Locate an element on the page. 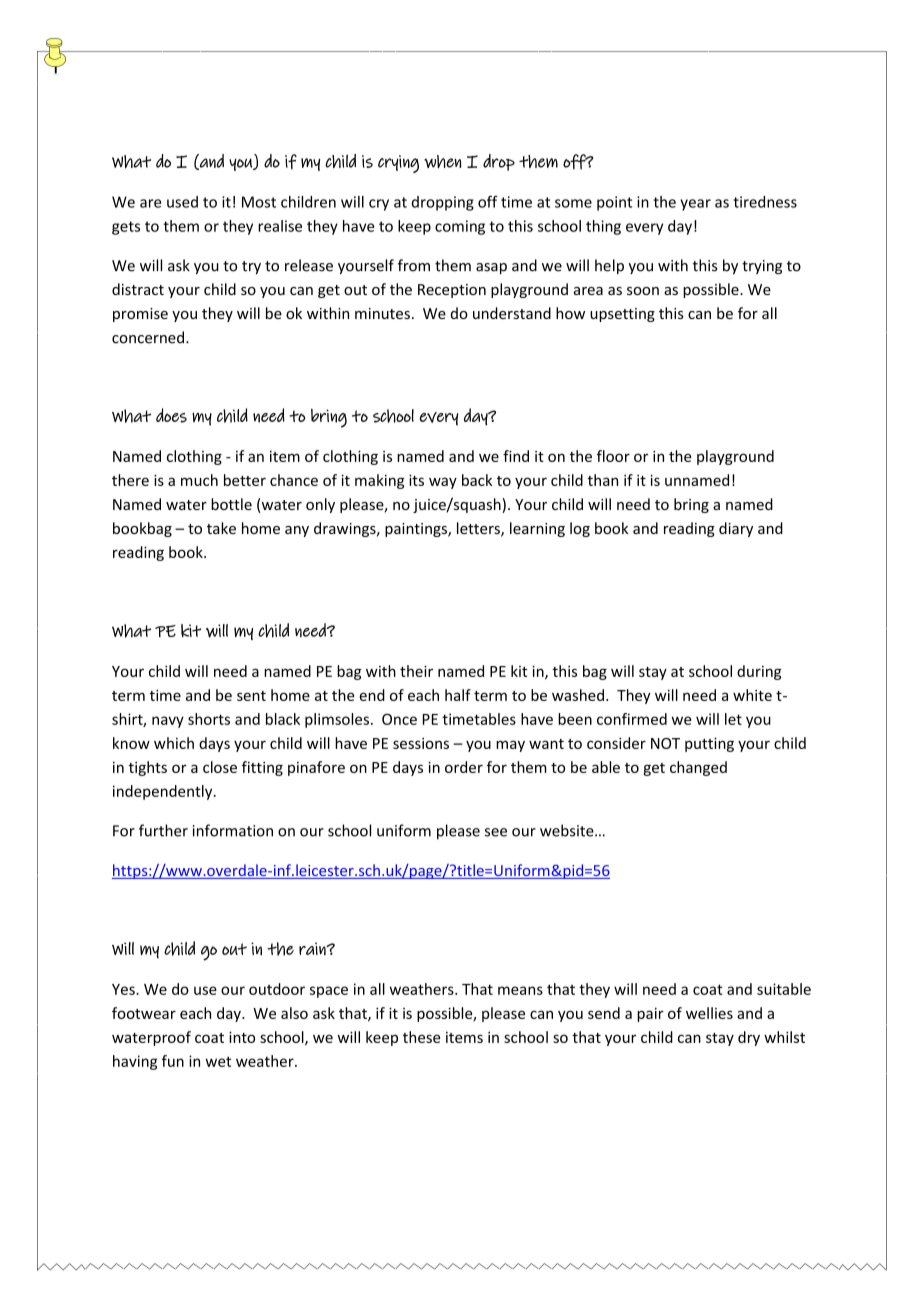 This document has width=924, height=1308. year is located at coordinates (695, 205).
